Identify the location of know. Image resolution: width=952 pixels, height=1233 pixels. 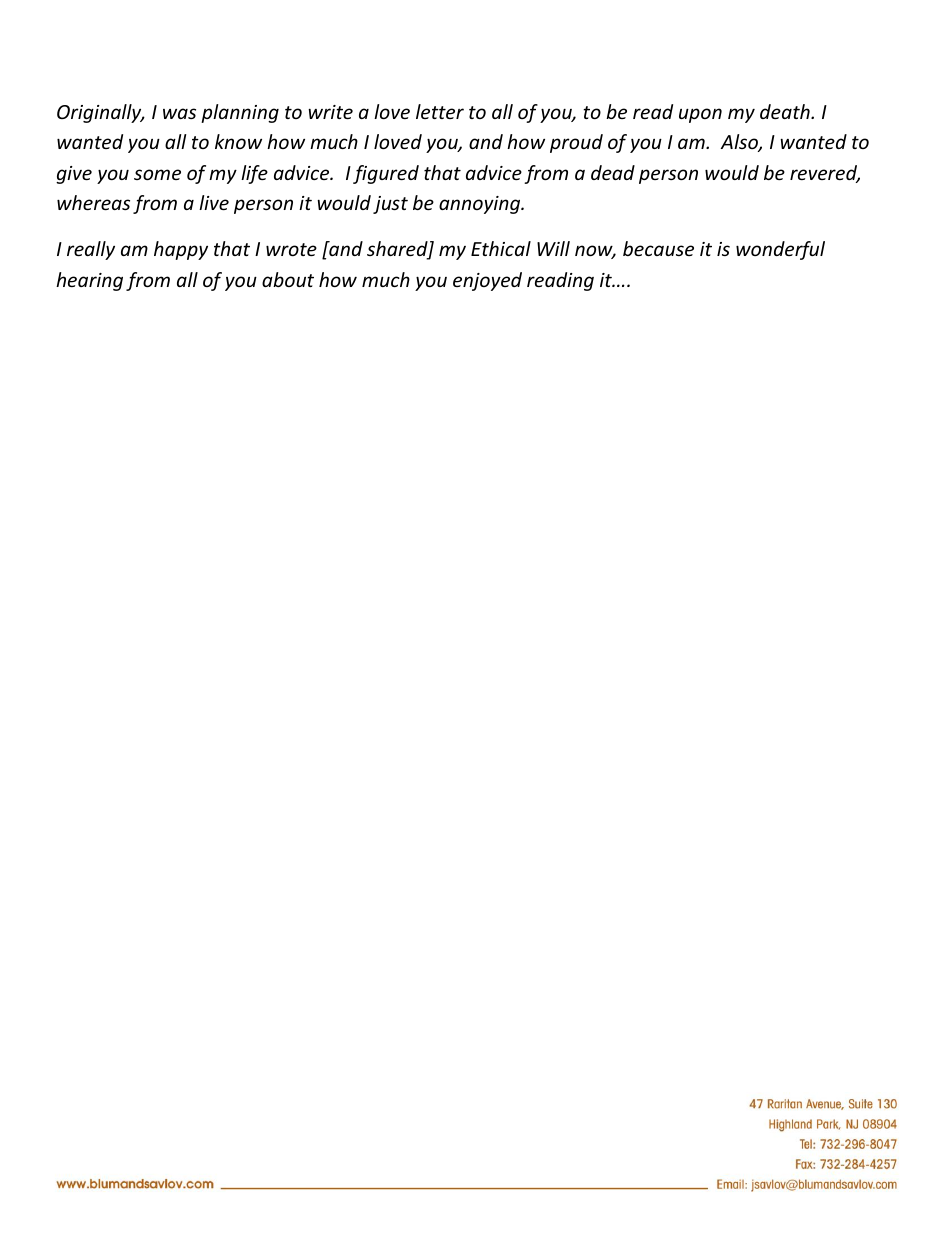
(238, 141).
